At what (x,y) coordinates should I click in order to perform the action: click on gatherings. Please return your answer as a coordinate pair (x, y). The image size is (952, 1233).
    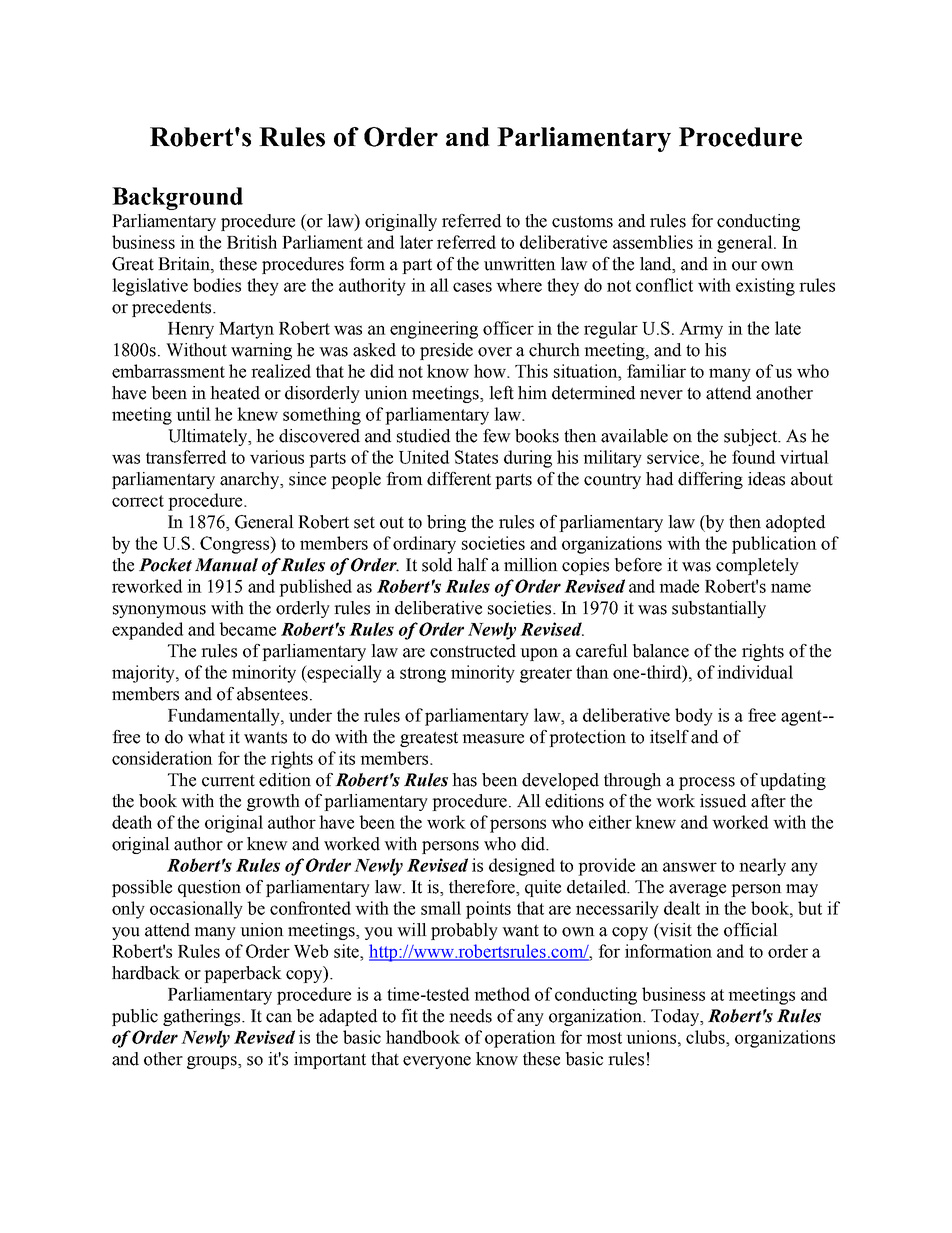
    Looking at the image, I should click on (203, 1017).
